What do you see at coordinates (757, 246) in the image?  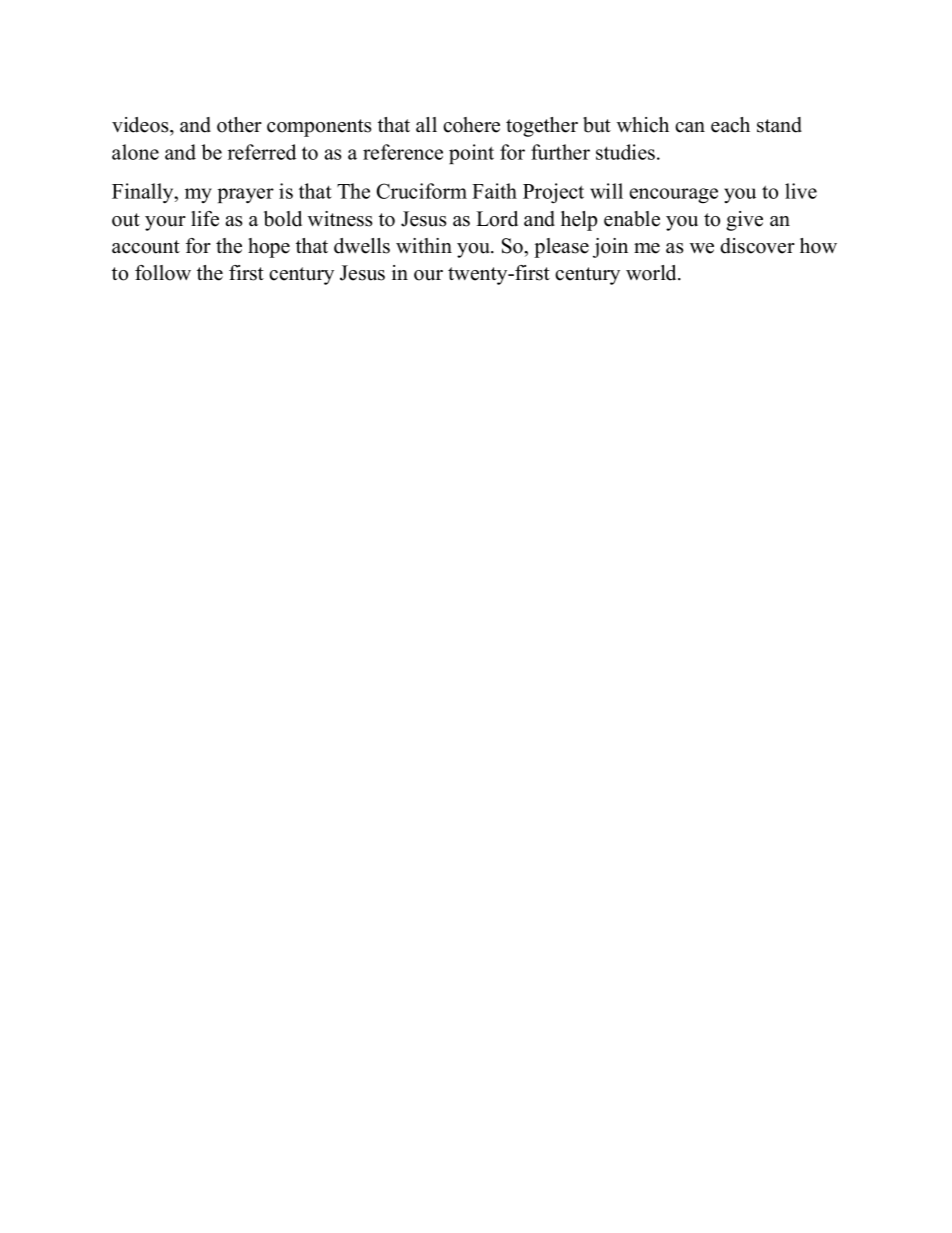 I see `discover` at bounding box center [757, 246].
